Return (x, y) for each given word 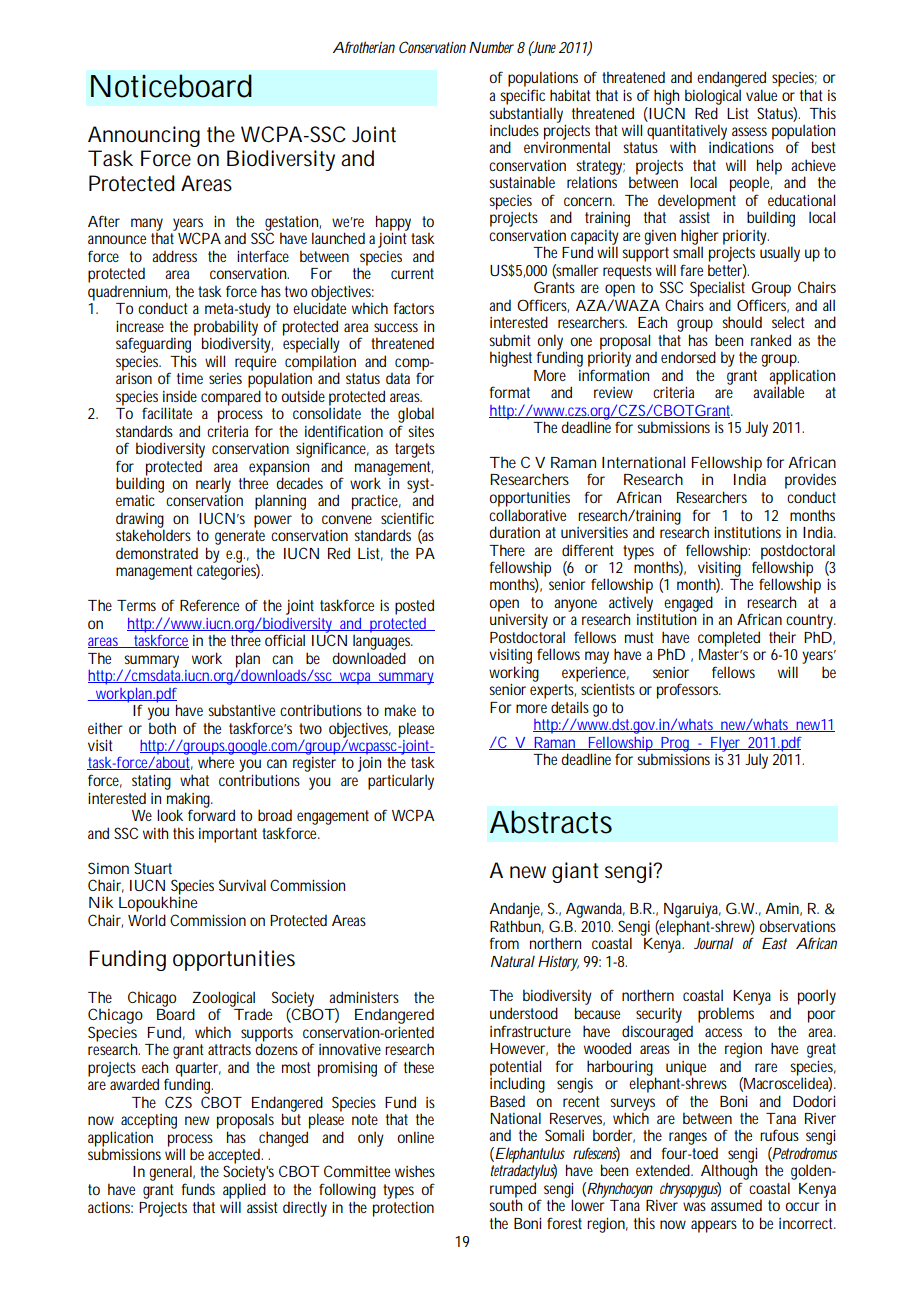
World (147, 920)
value (761, 95)
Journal (714, 943)
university (519, 621)
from (504, 943)
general (171, 1174)
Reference (209, 605)
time (190, 378)
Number (491, 47)
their (782, 637)
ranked (771, 340)
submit (510, 340)
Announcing (144, 136)
